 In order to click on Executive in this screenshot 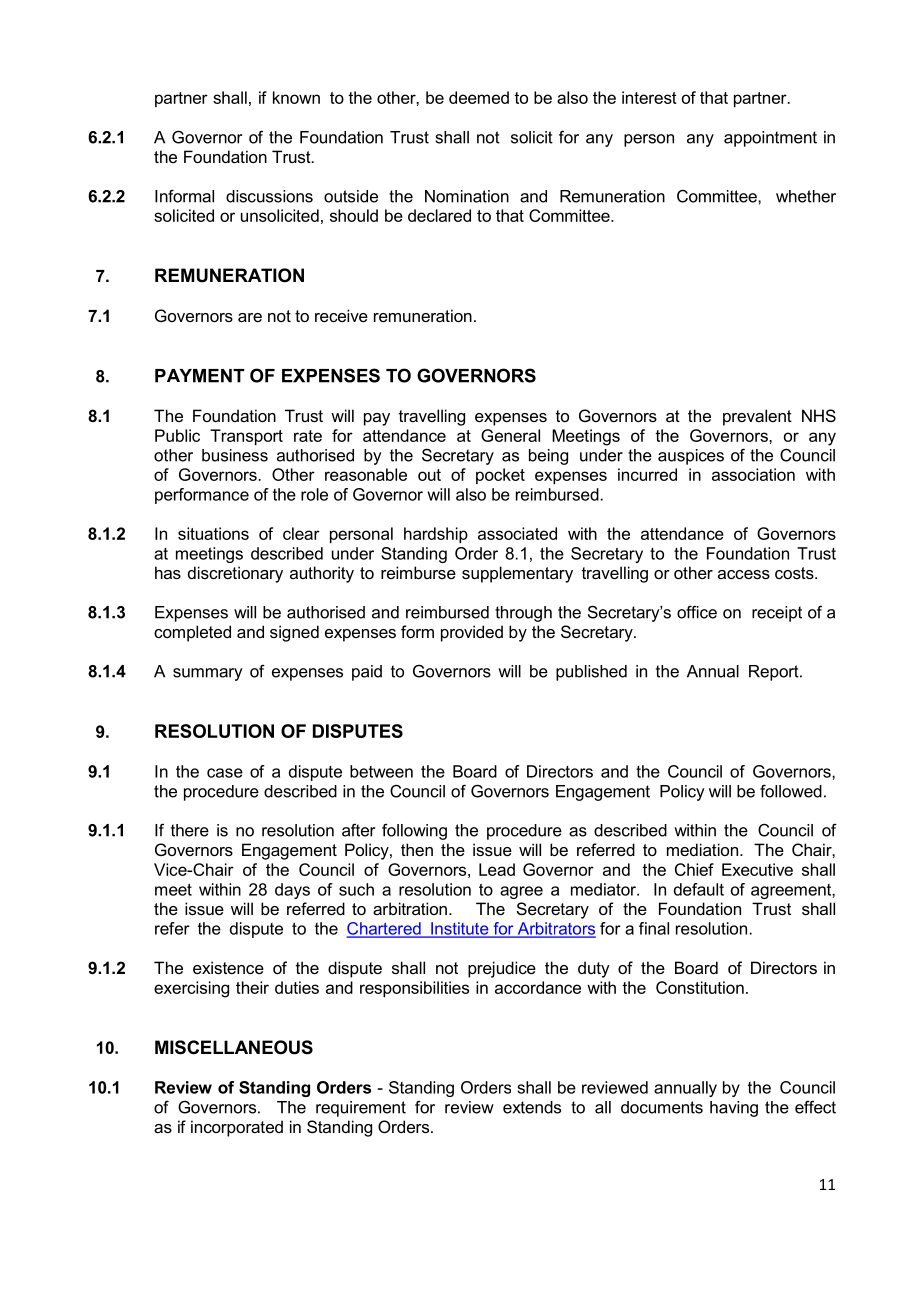, I will do `click(757, 869)`.
